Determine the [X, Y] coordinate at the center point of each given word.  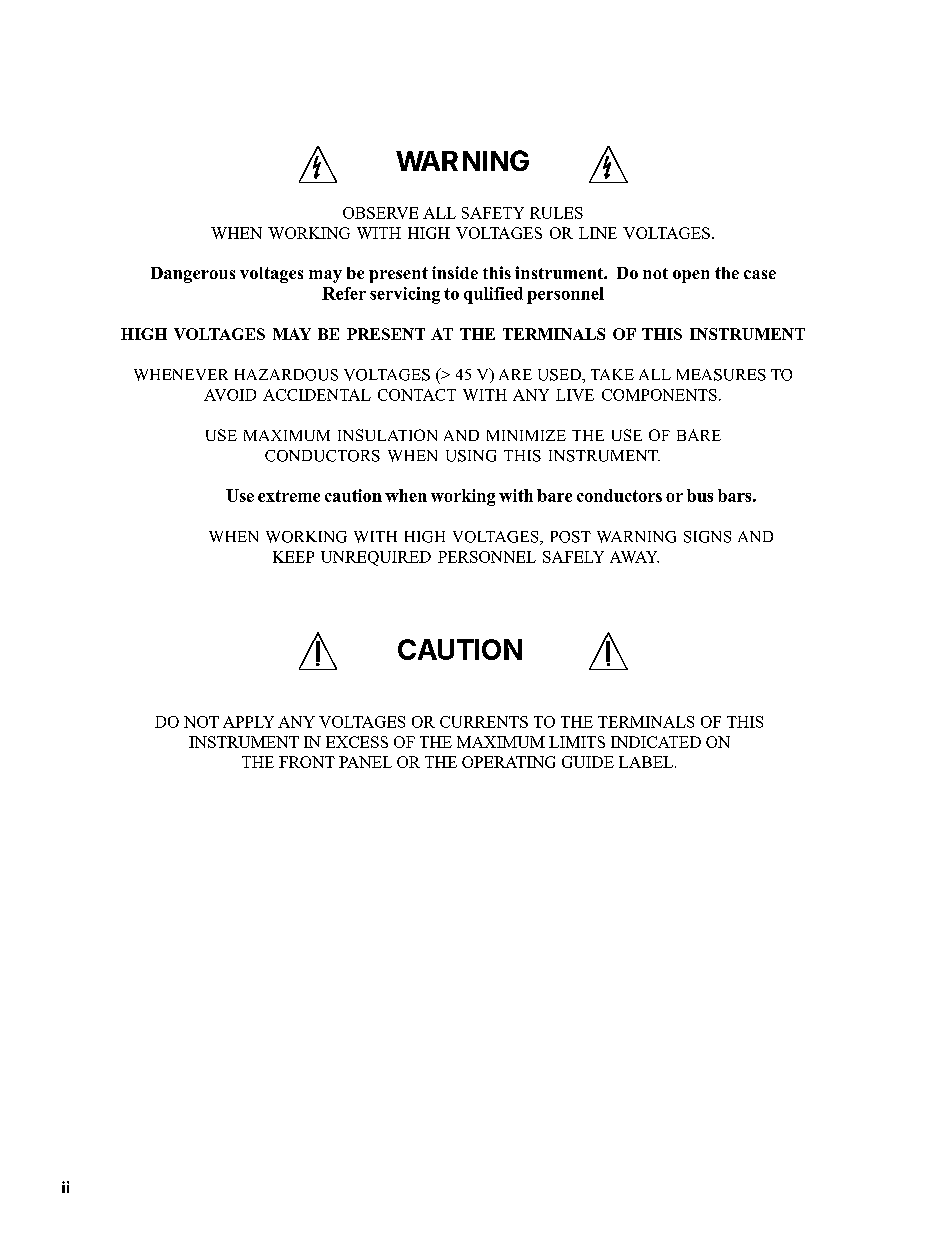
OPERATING [508, 762]
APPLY [248, 722]
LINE [598, 233]
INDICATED [656, 742]
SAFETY [493, 213]
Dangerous [193, 275]
